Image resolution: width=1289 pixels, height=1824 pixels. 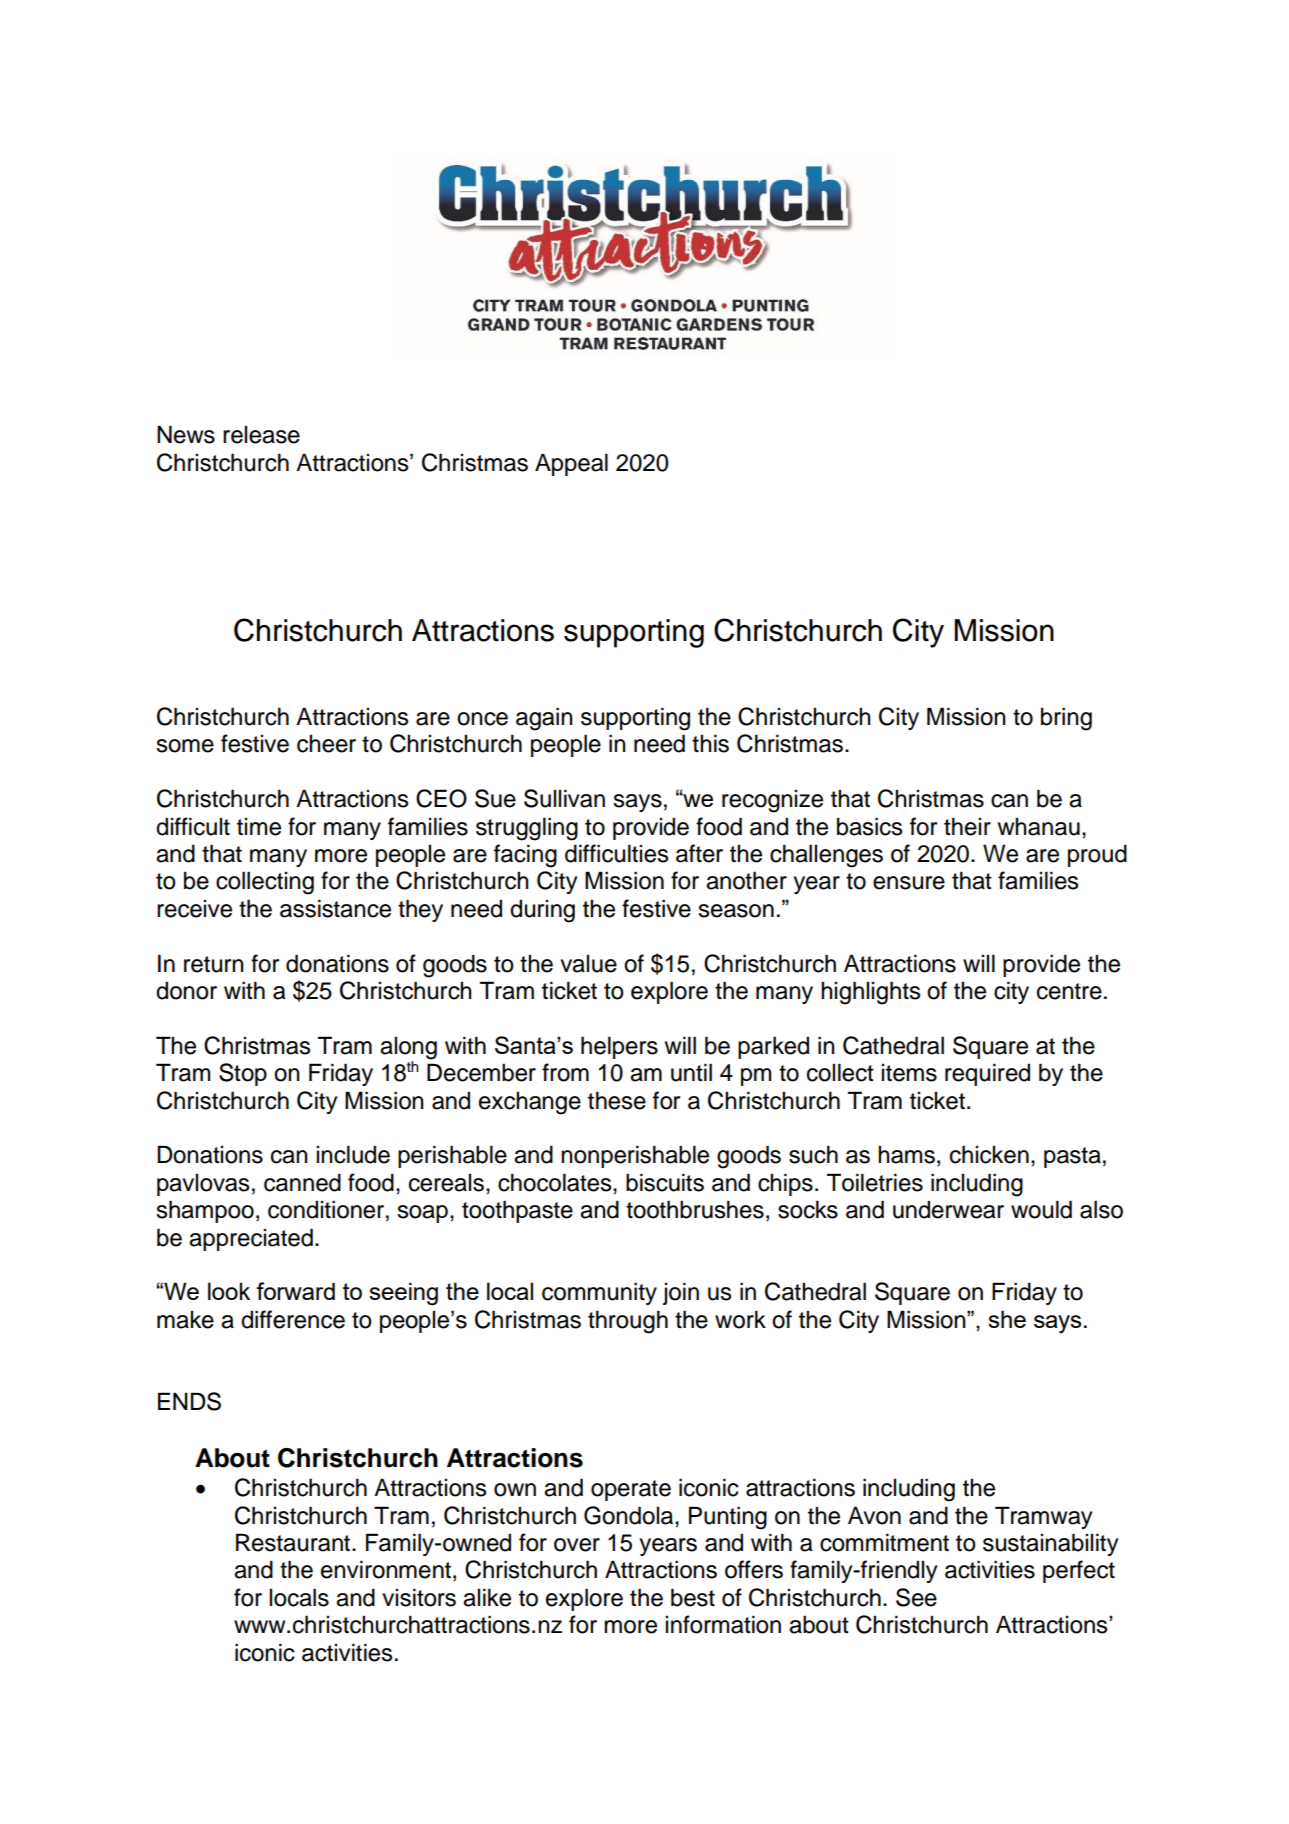 I want to click on release, so click(x=261, y=435).
